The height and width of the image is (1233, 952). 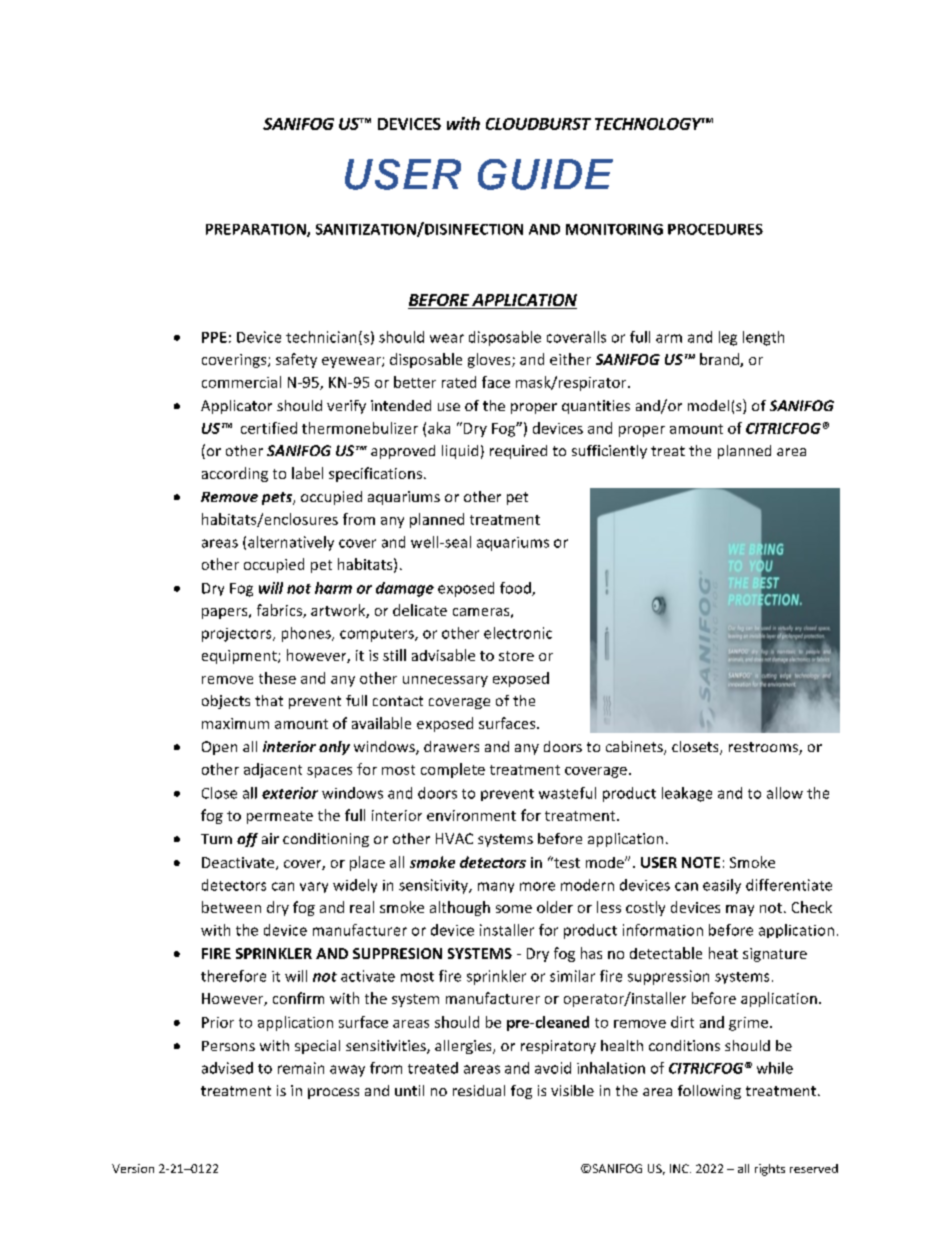 What do you see at coordinates (770, 1170) in the image?
I see `rights` at bounding box center [770, 1170].
